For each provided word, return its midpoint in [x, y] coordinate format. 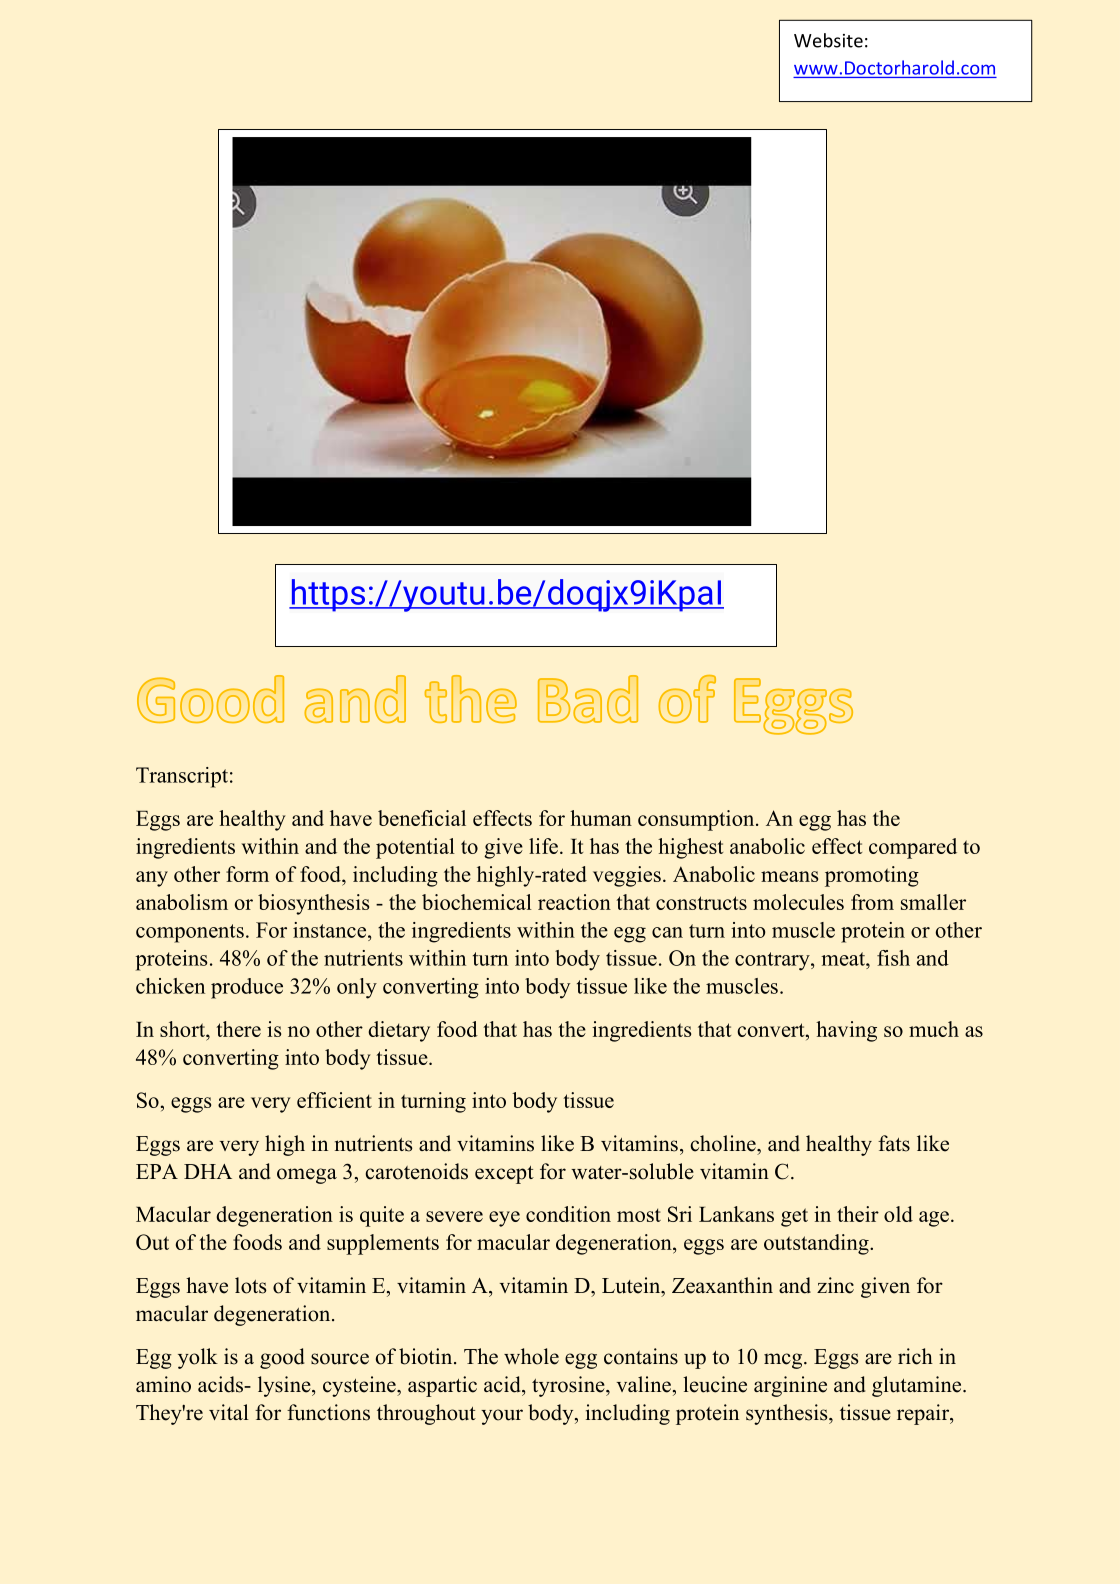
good [282, 1358]
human [601, 818]
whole [531, 1356]
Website [828, 40]
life [543, 846]
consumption [697, 820]
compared [913, 848]
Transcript [182, 777]
